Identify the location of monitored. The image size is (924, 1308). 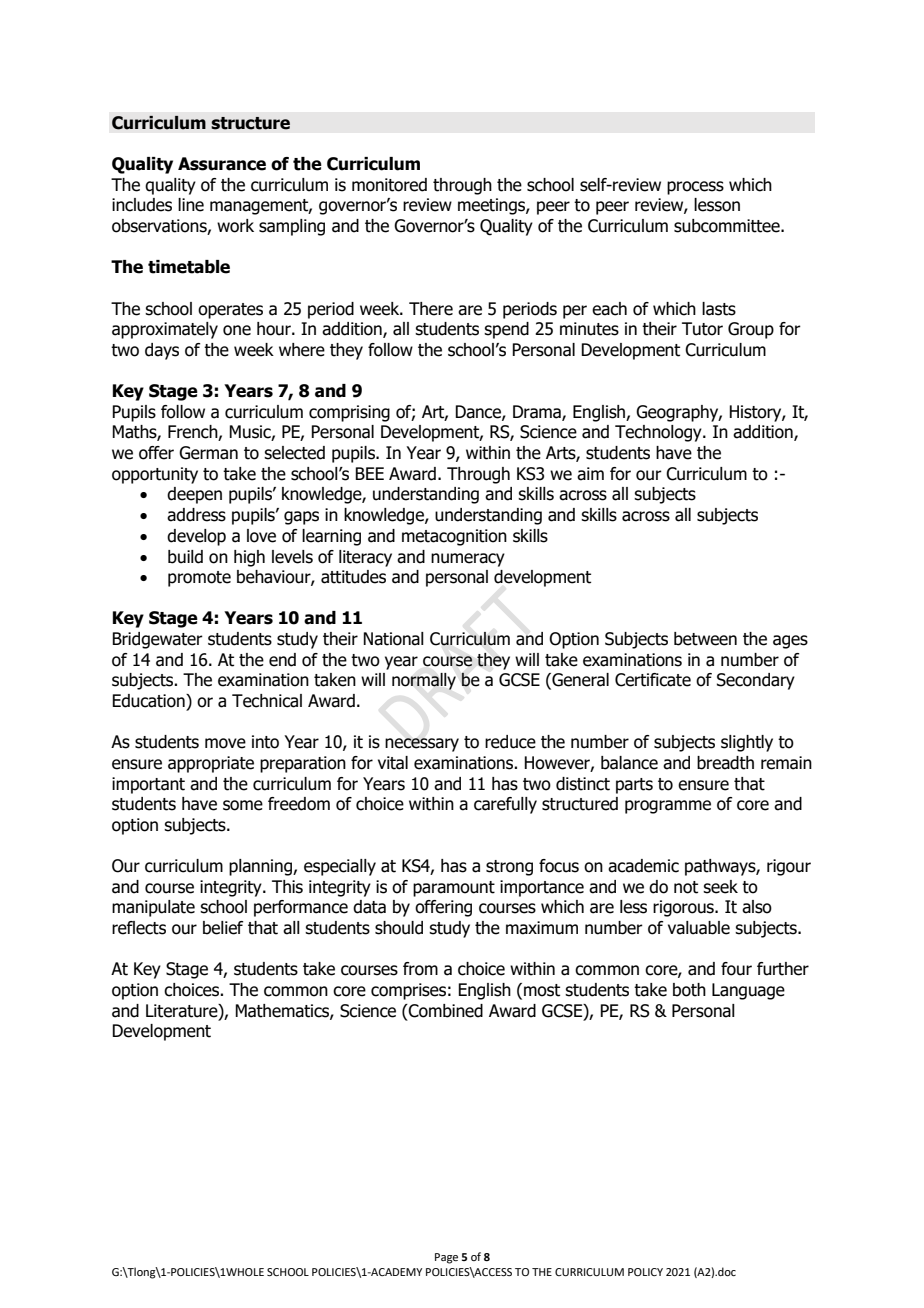
(389, 185).
